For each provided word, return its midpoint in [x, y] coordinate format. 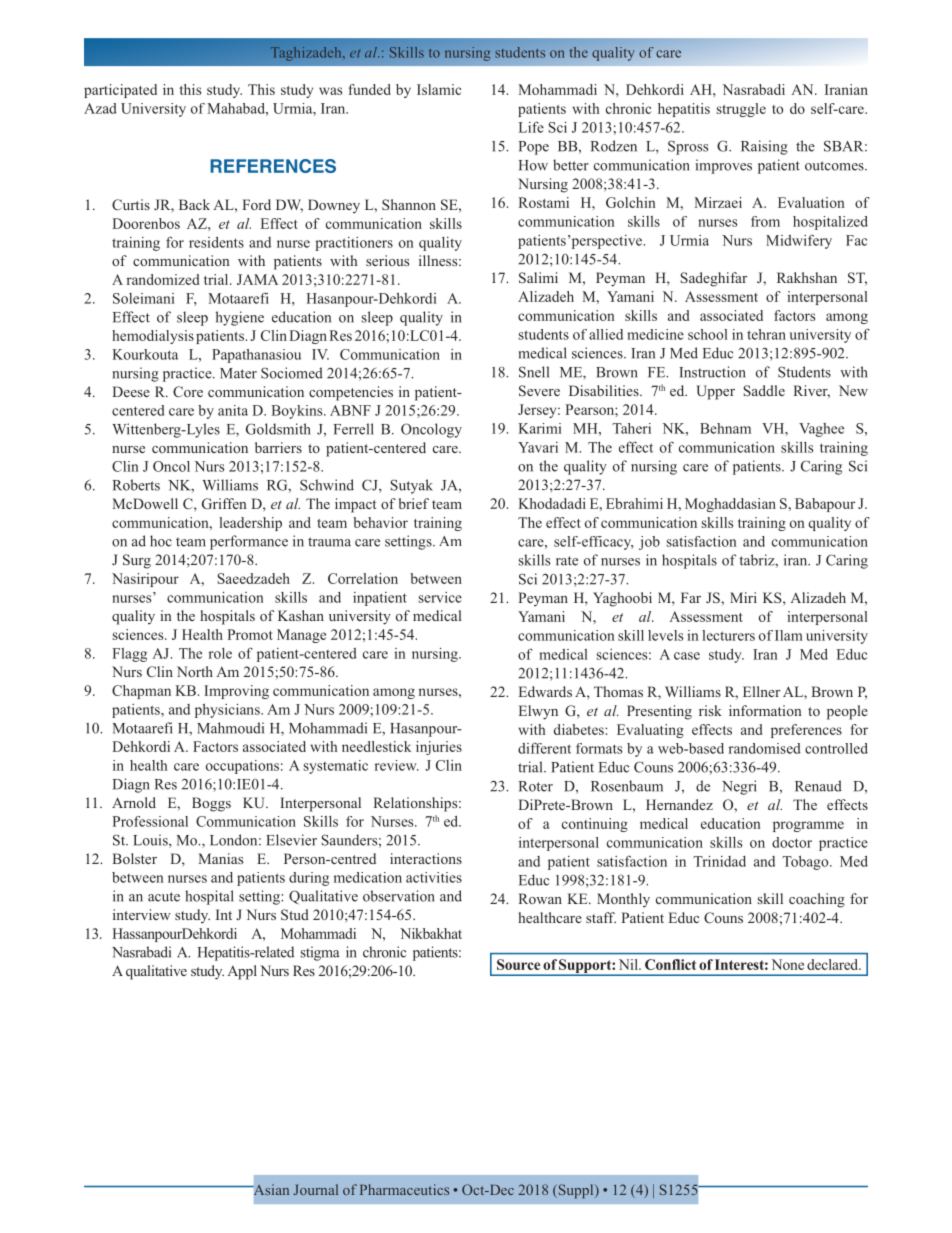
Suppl [576, 1191]
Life [531, 127]
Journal [316, 1189]
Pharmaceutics [404, 1189]
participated [120, 91]
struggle [741, 110]
